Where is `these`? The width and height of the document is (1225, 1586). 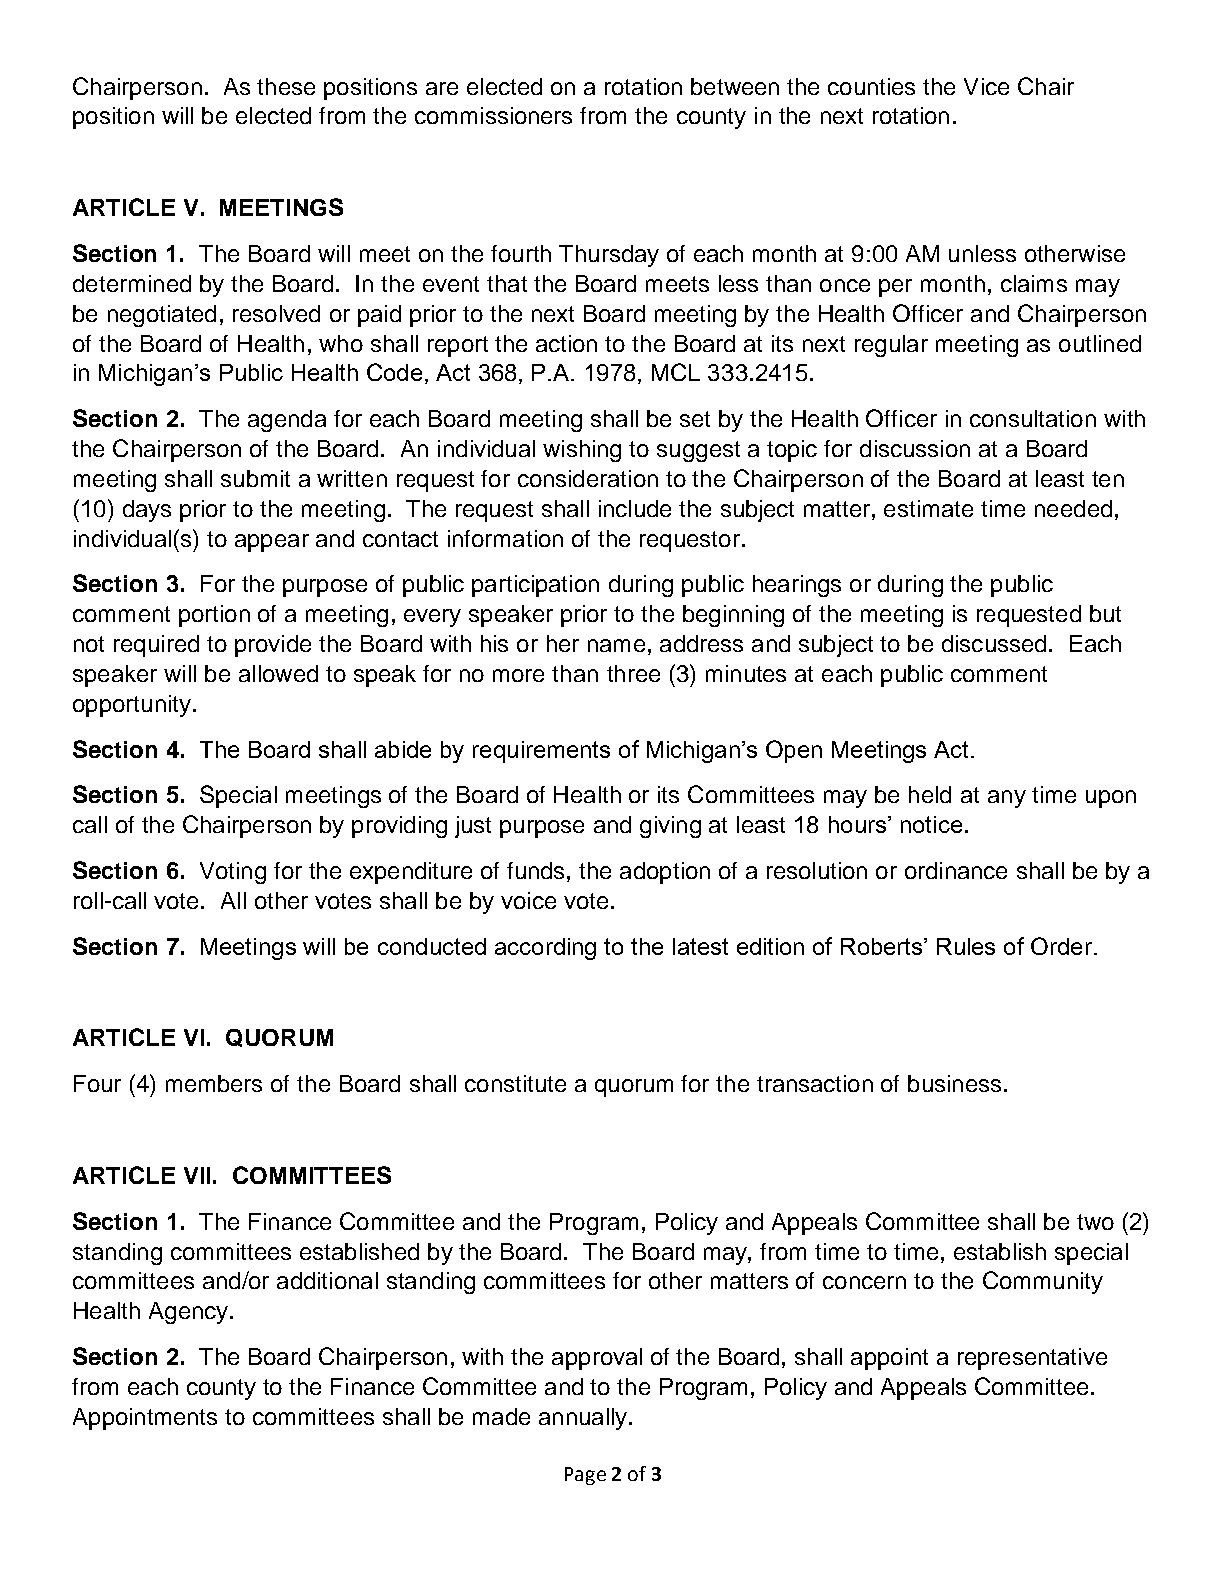 these is located at coordinates (286, 86).
